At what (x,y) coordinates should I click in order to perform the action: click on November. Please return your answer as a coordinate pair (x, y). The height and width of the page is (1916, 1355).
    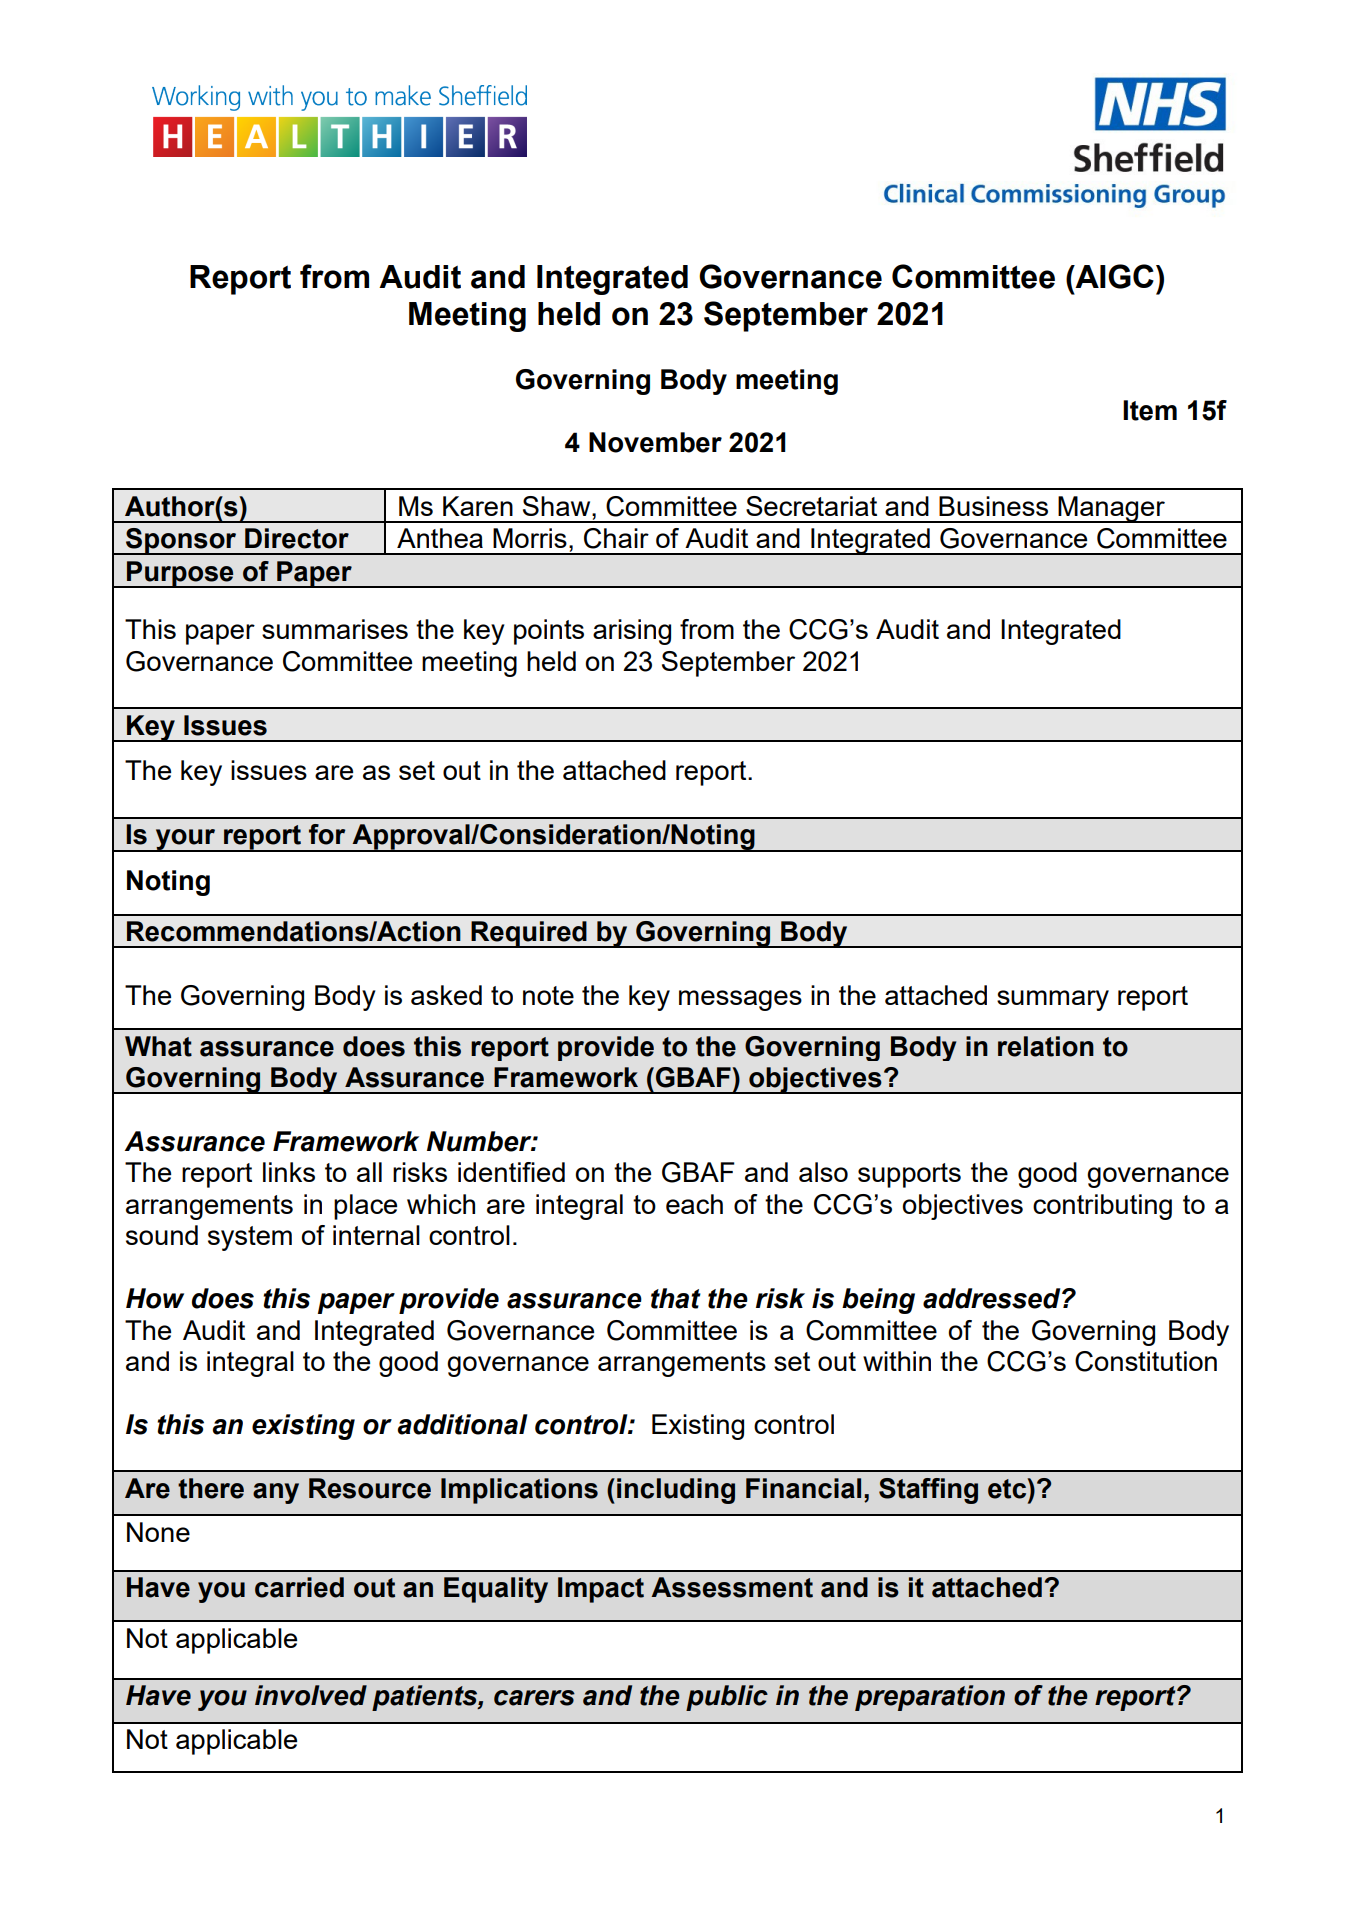
    Looking at the image, I should click on (655, 442).
